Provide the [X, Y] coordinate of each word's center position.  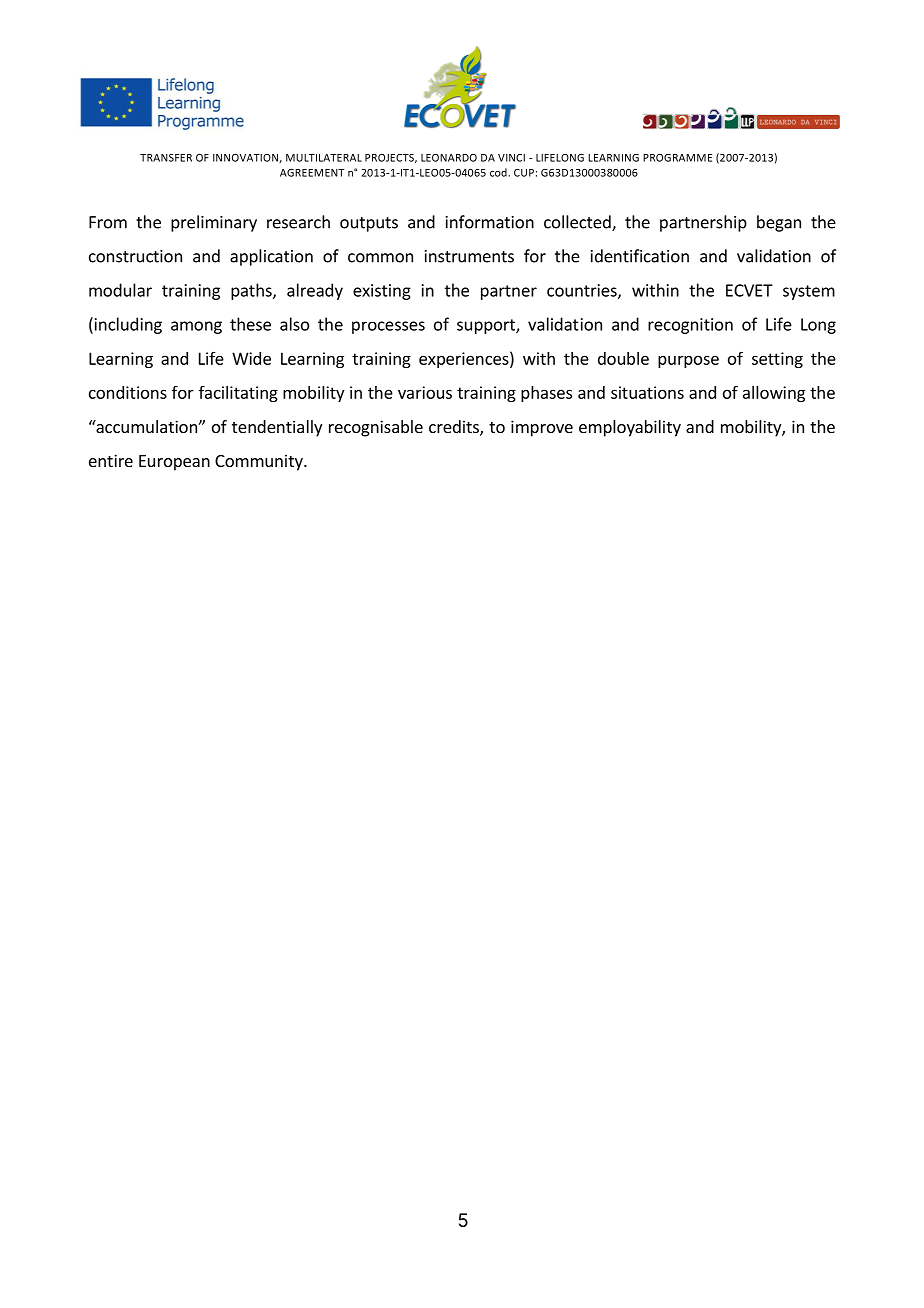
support [487, 326]
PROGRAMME [677, 158]
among [196, 327]
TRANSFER [166, 158]
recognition [690, 326]
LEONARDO [449, 158]
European [174, 463]
